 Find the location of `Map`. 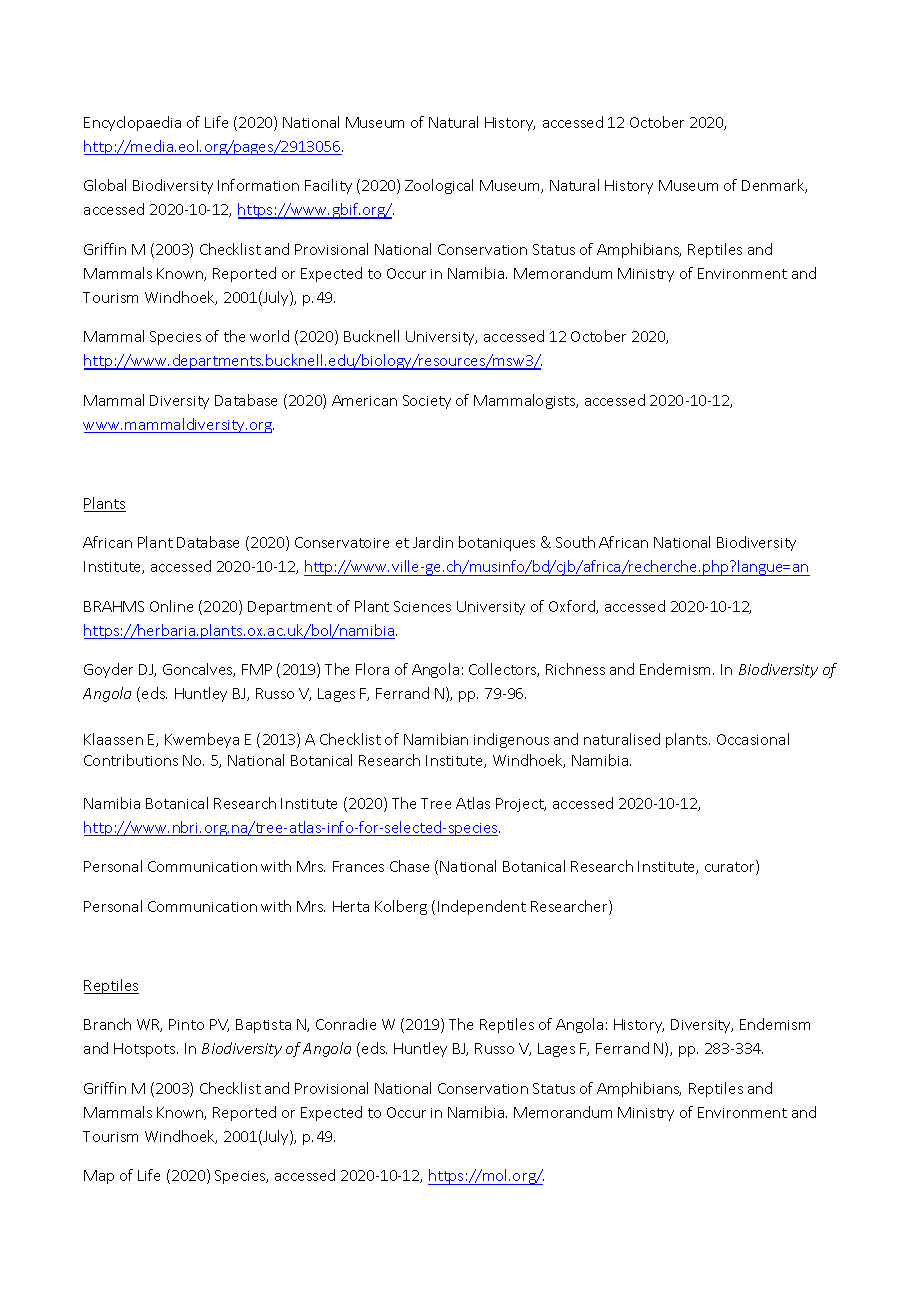

Map is located at coordinates (99, 1177).
